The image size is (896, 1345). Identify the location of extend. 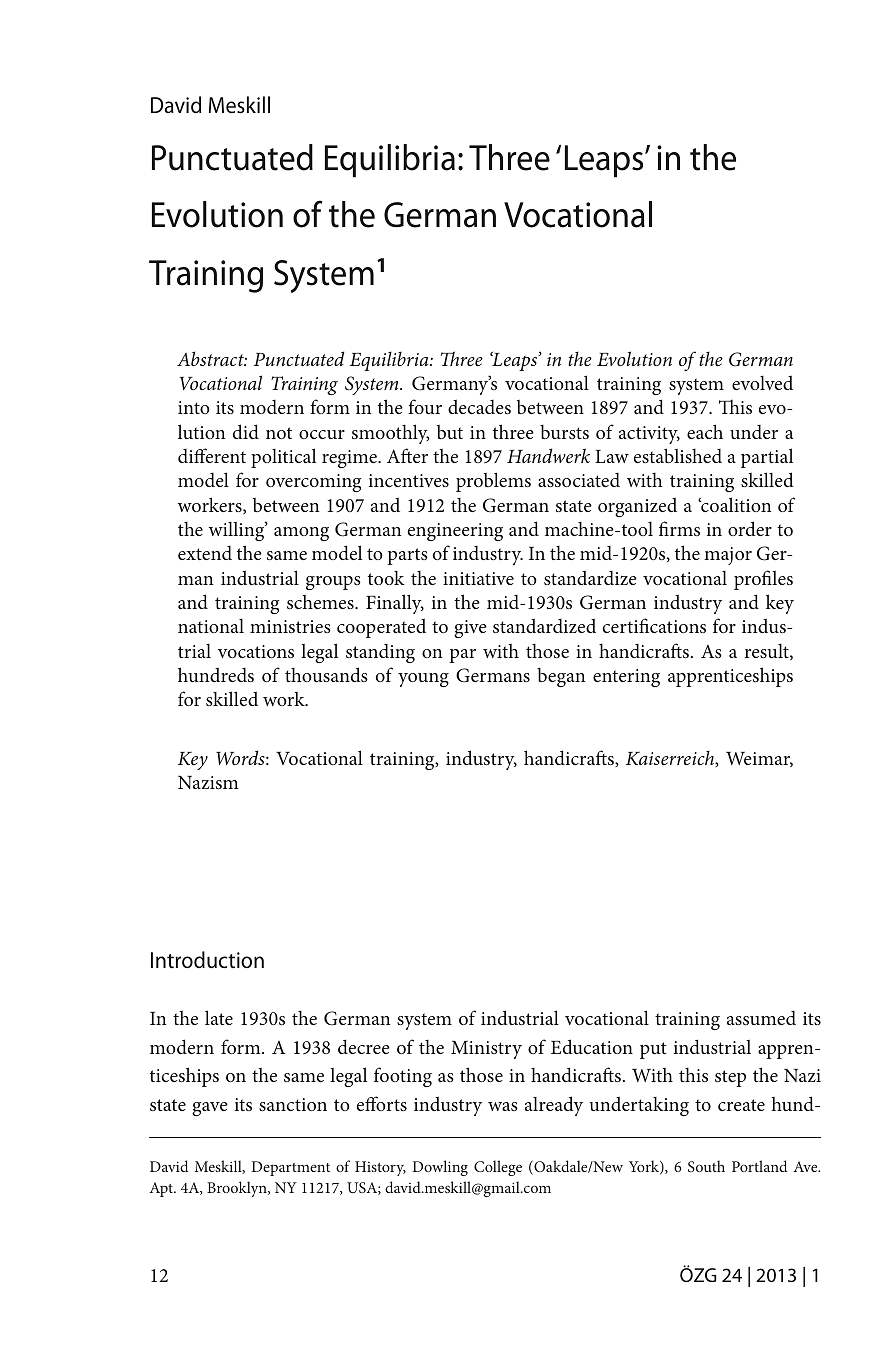
(205, 553).
